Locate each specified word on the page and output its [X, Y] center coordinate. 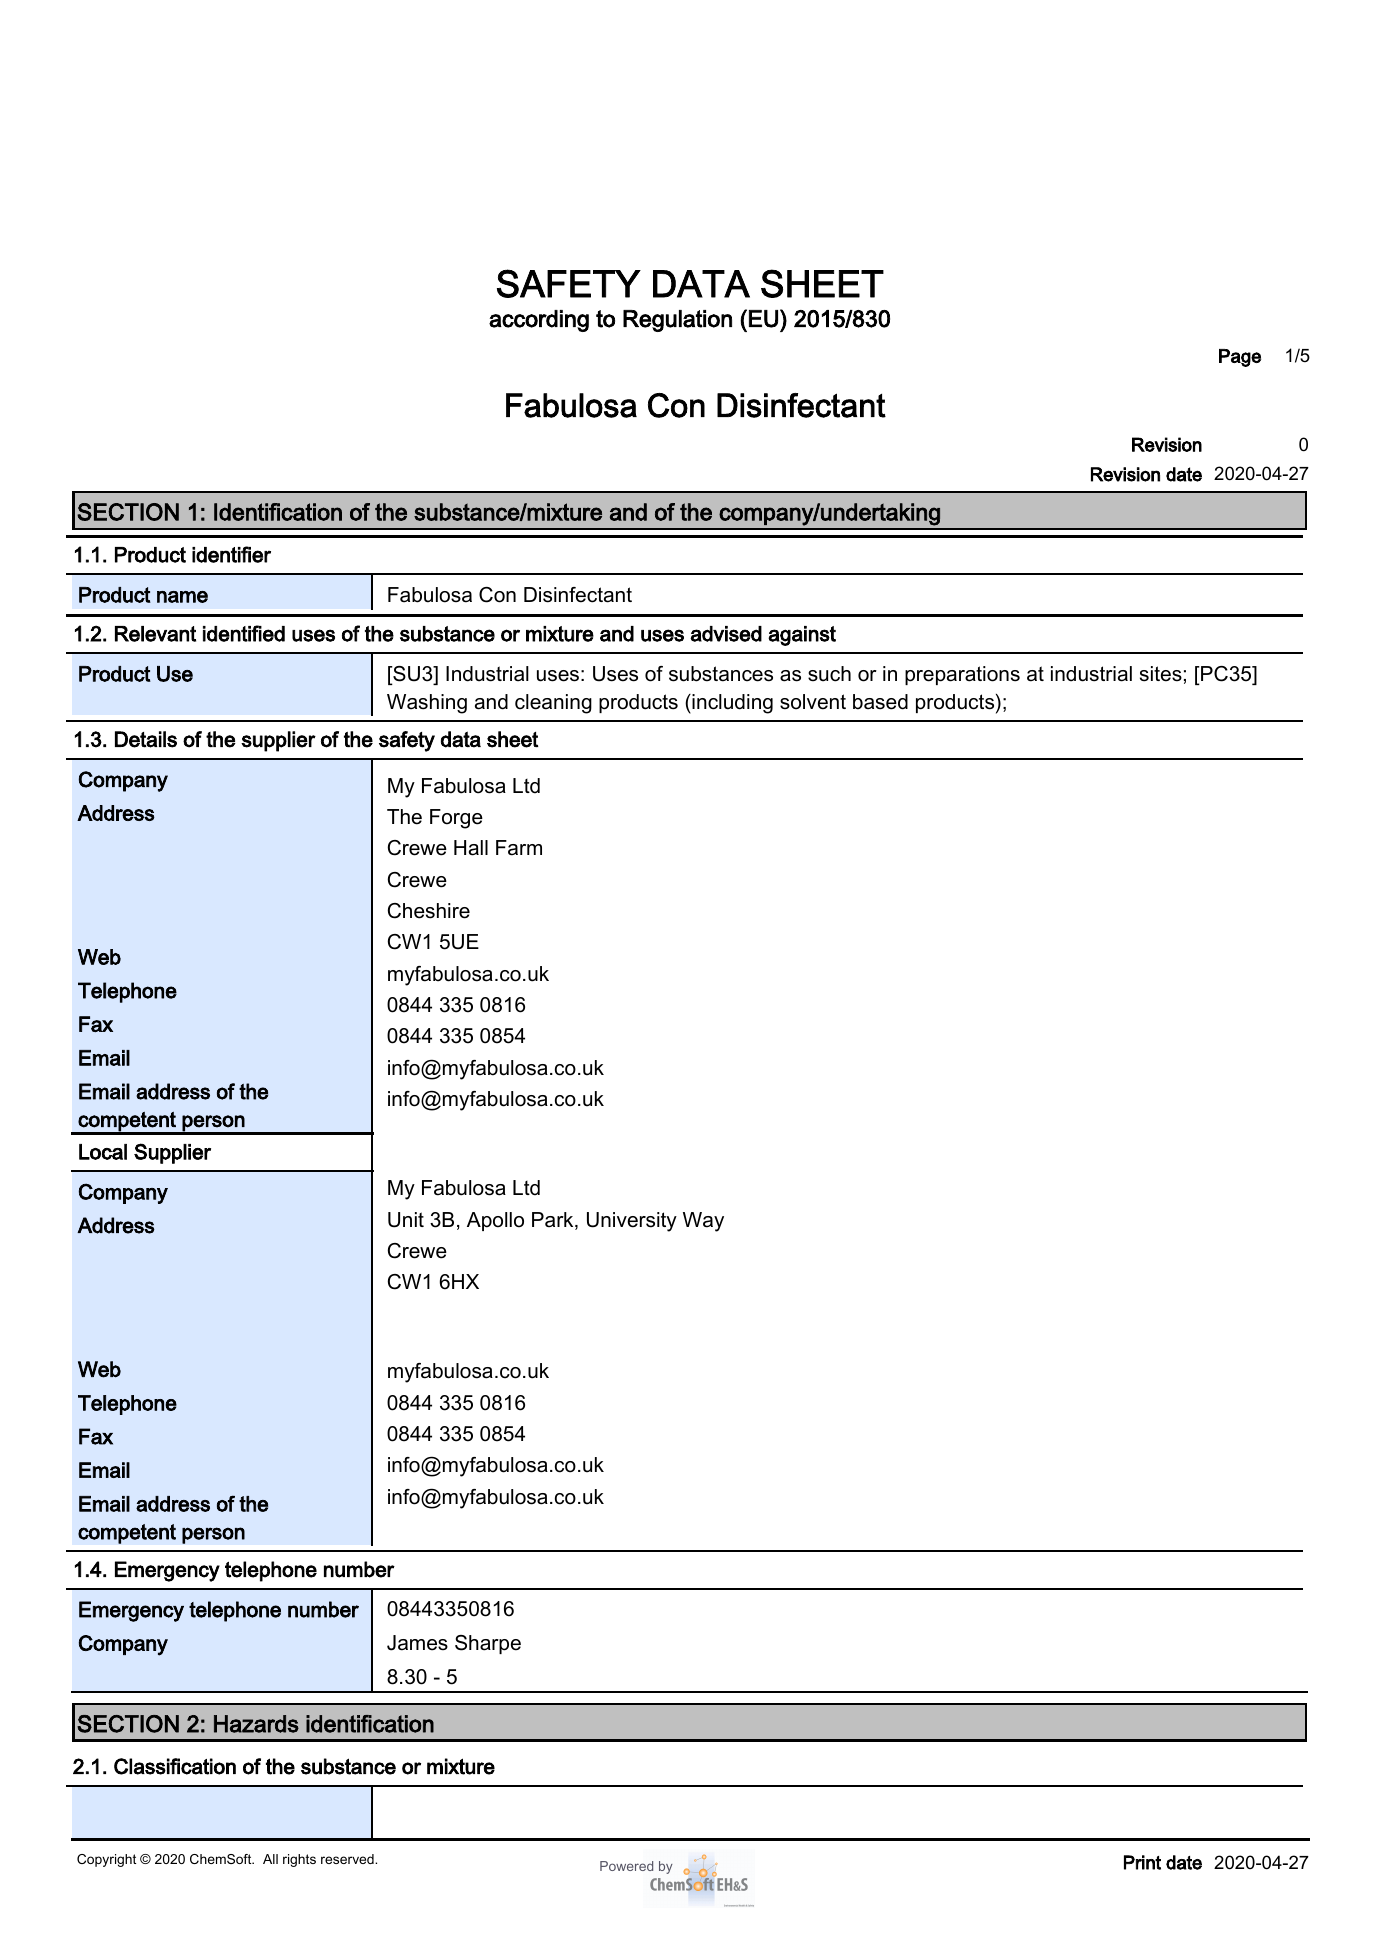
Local [103, 1152]
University [632, 1222]
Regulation [677, 321]
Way [703, 1222]
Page [1240, 358]
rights [299, 1860]
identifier [231, 554]
